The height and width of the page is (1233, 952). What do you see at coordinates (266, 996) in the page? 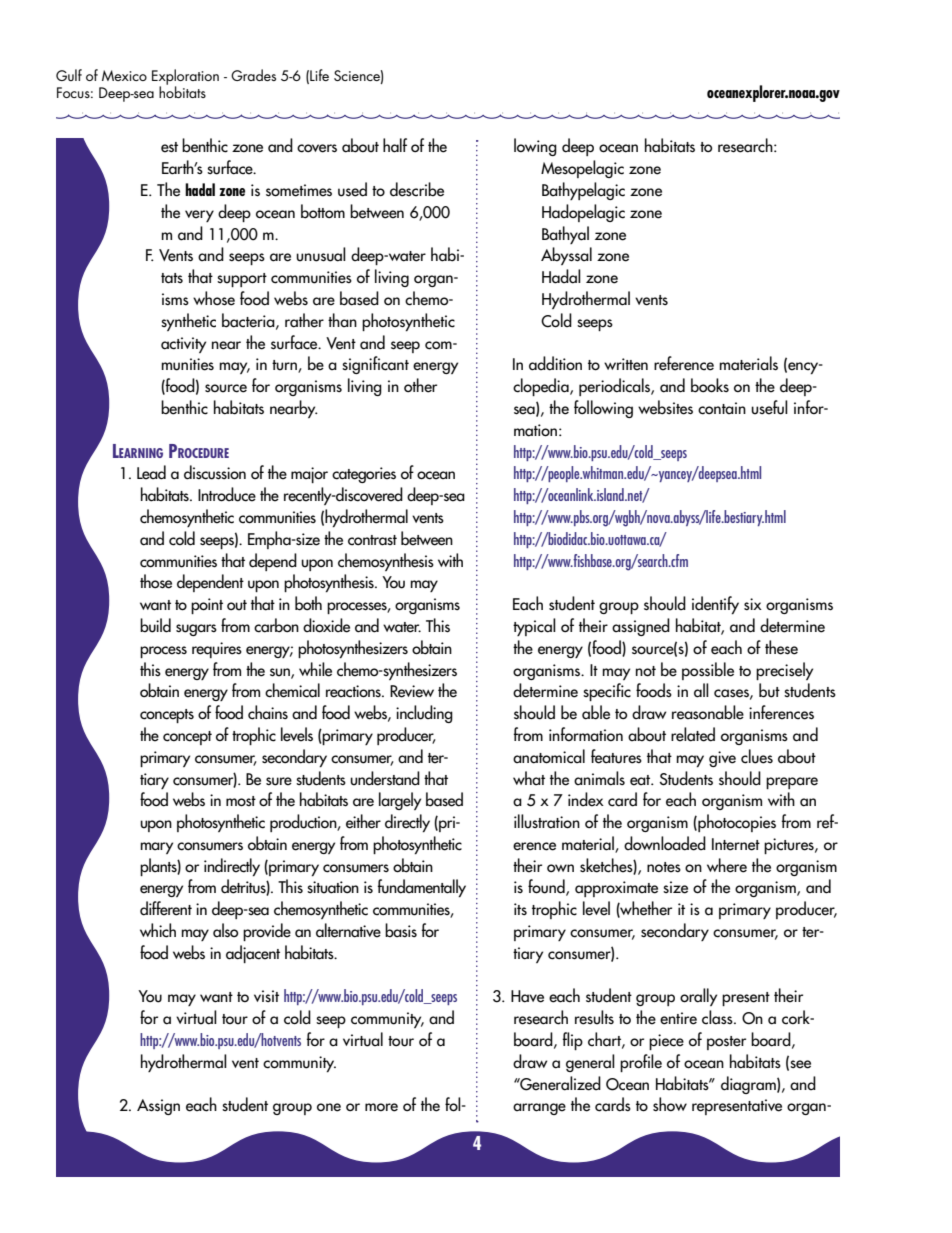
I see `visit` at bounding box center [266, 996].
